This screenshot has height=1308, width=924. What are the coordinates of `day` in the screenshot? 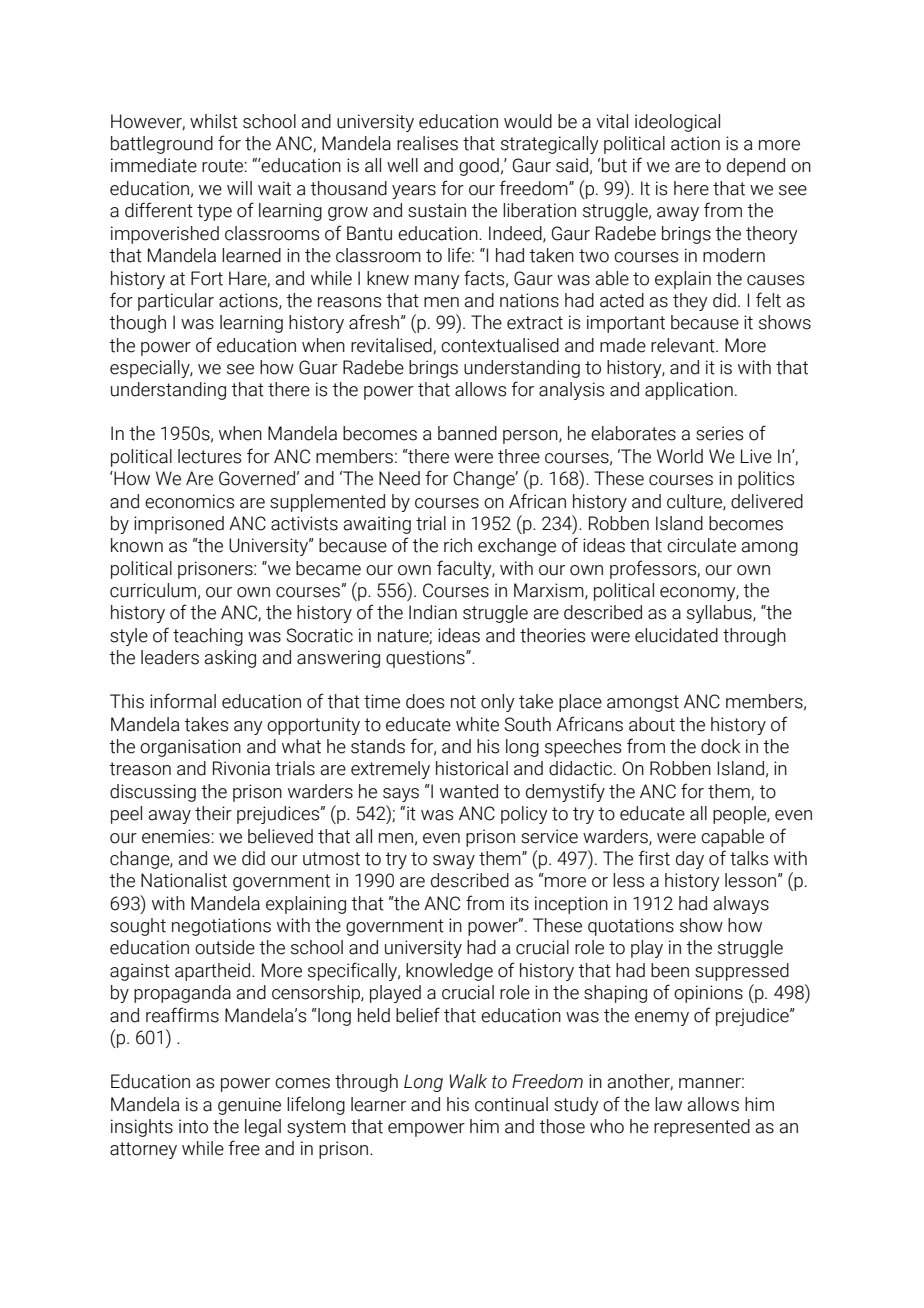 It's located at (690, 860).
